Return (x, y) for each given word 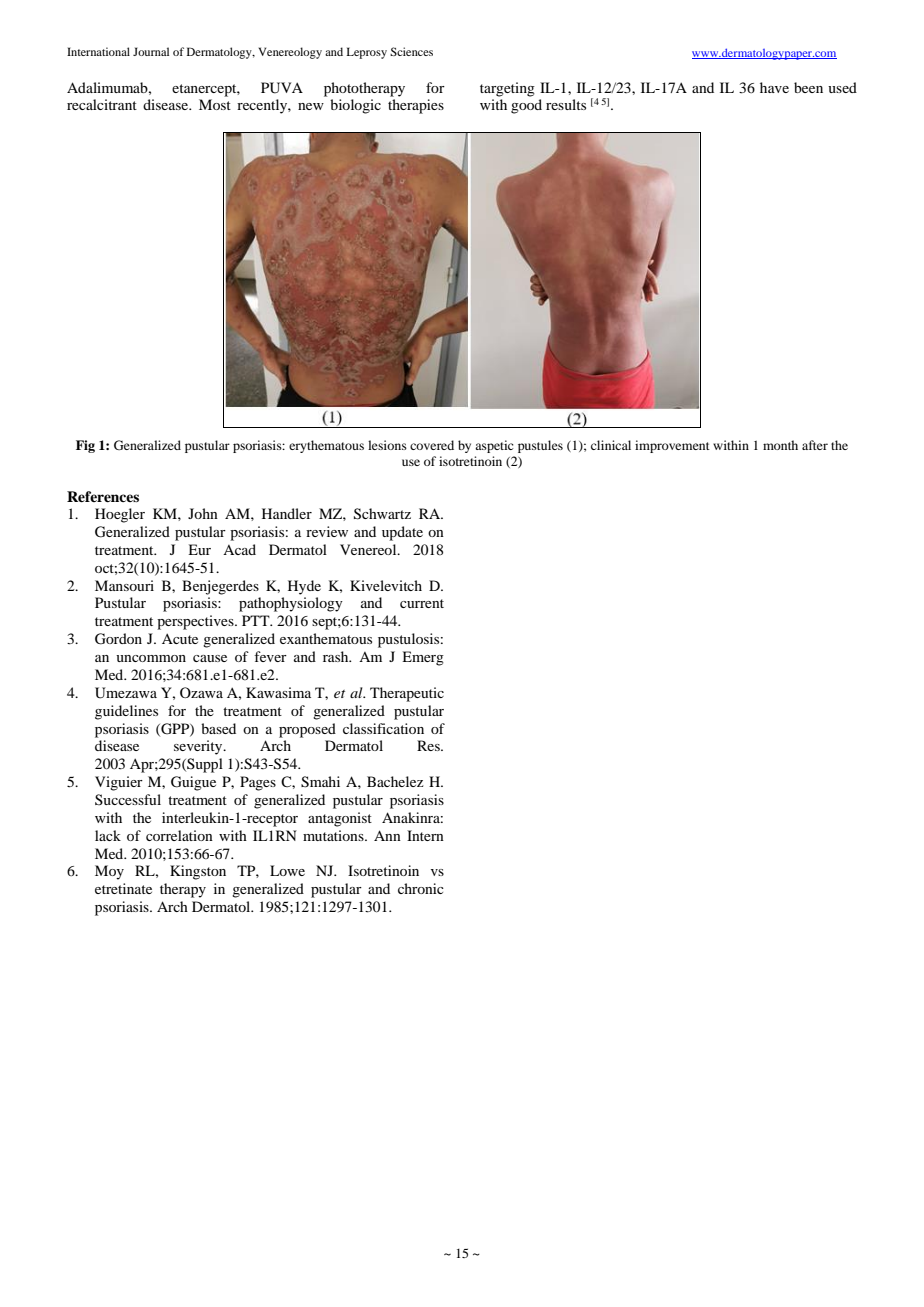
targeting (507, 89)
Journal (151, 51)
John (203, 513)
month (780, 445)
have (774, 87)
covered (432, 445)
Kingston (198, 872)
